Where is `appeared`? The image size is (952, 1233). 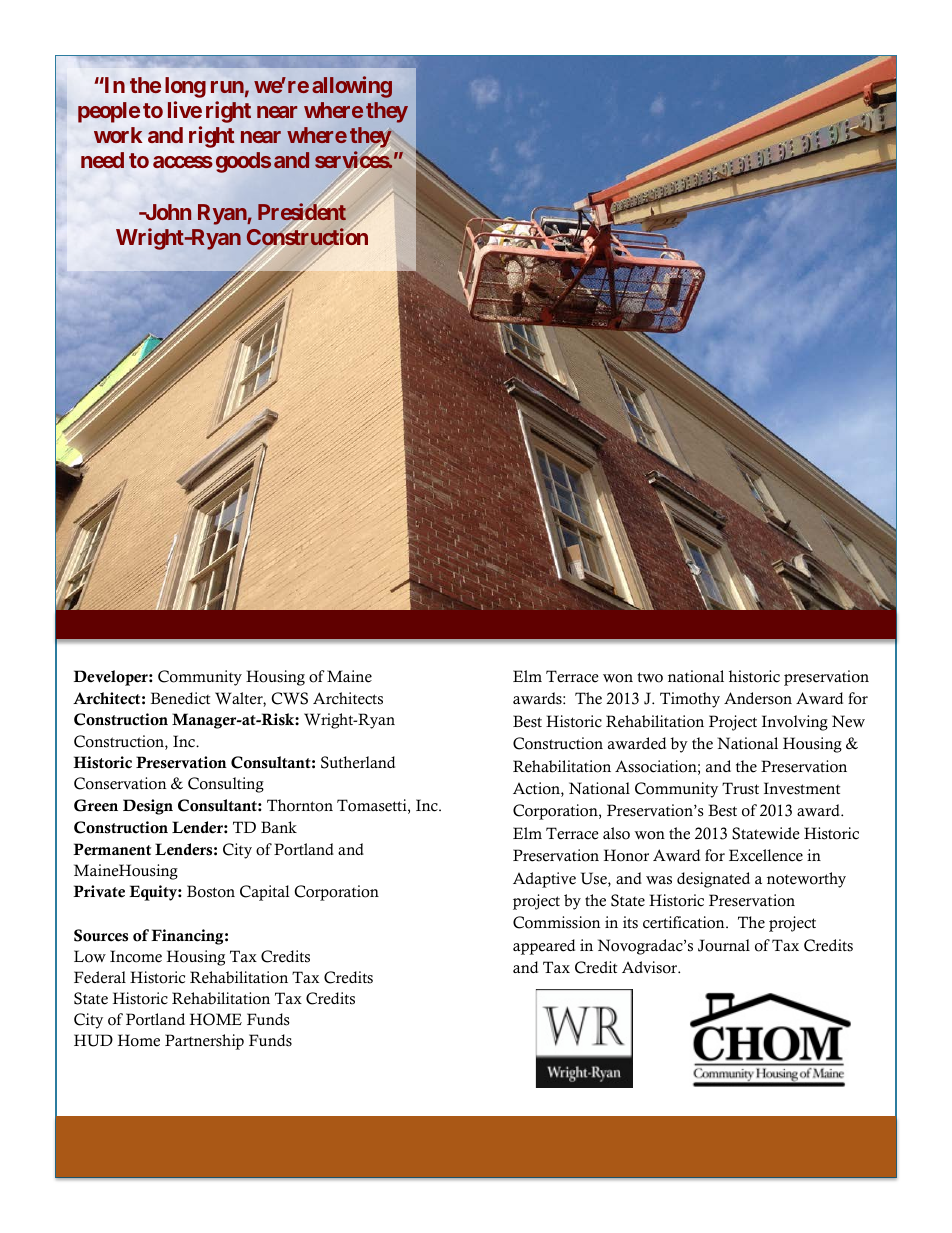
appeared is located at coordinates (544, 947).
